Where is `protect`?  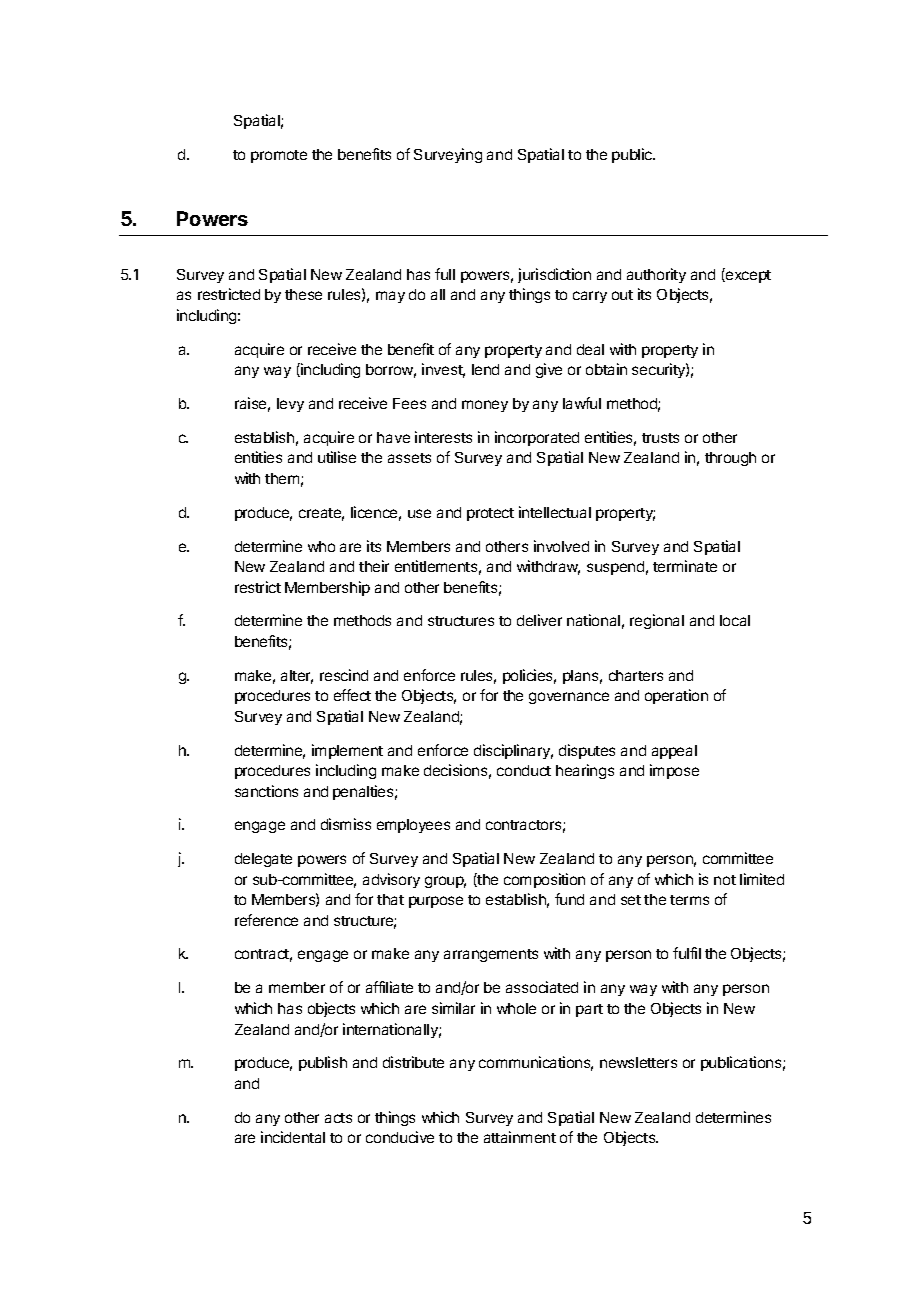
protect is located at coordinates (490, 514).
